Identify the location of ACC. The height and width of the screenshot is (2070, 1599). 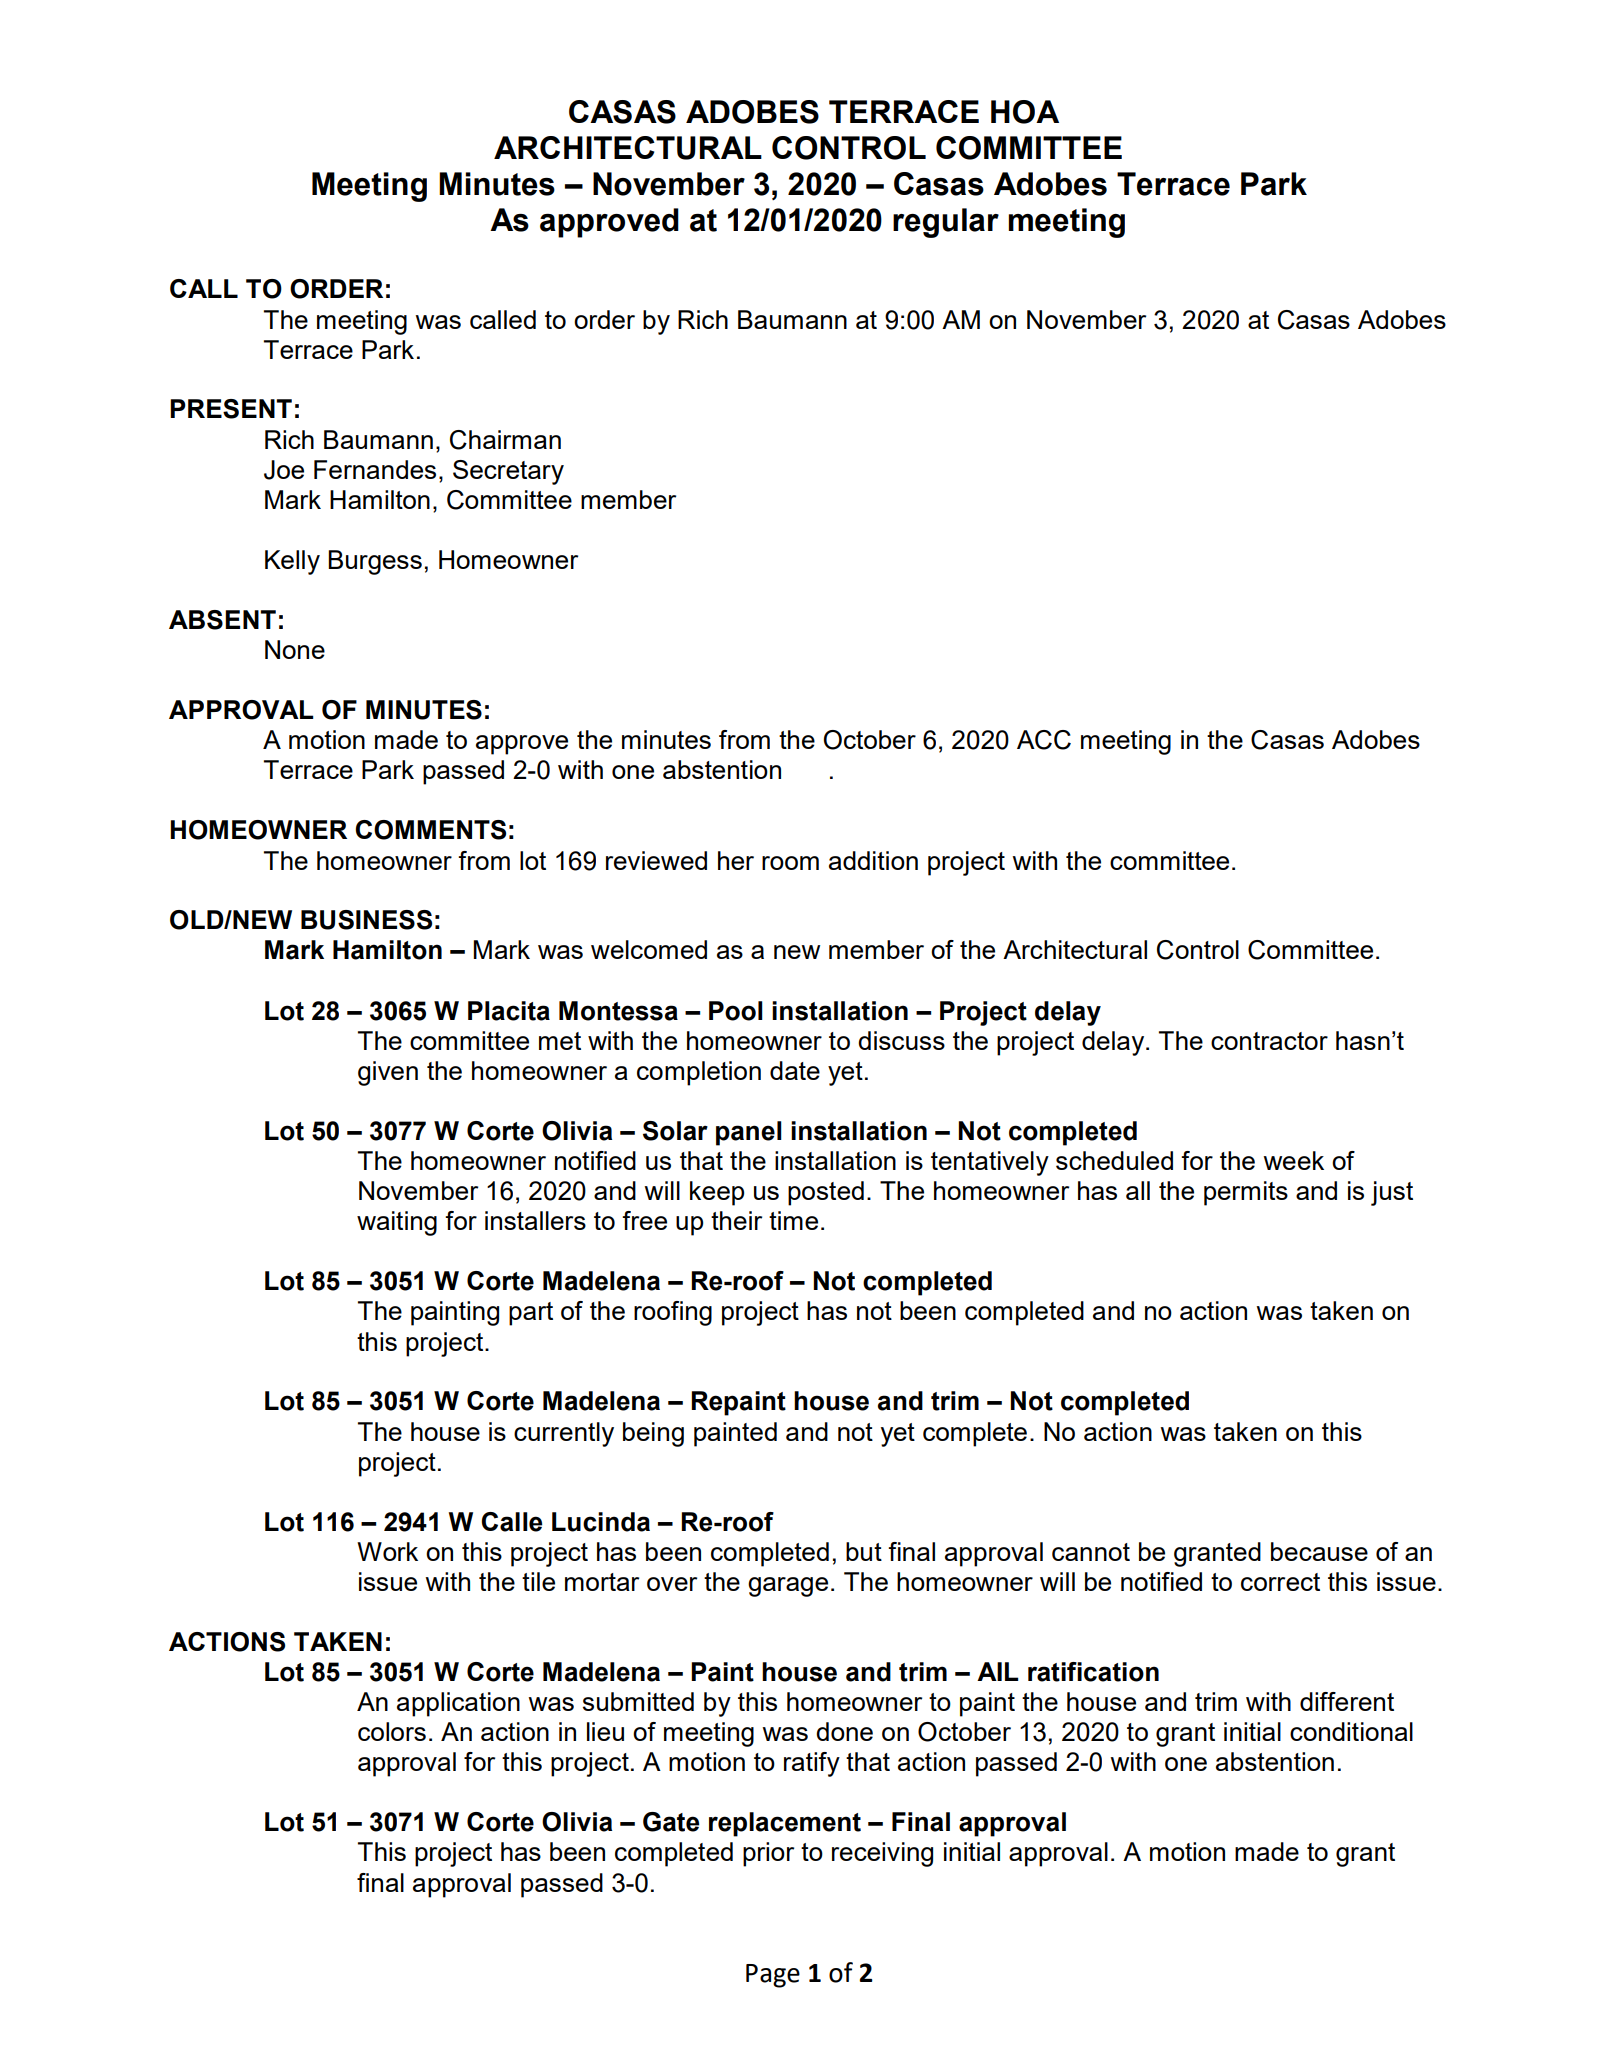
(1044, 740).
